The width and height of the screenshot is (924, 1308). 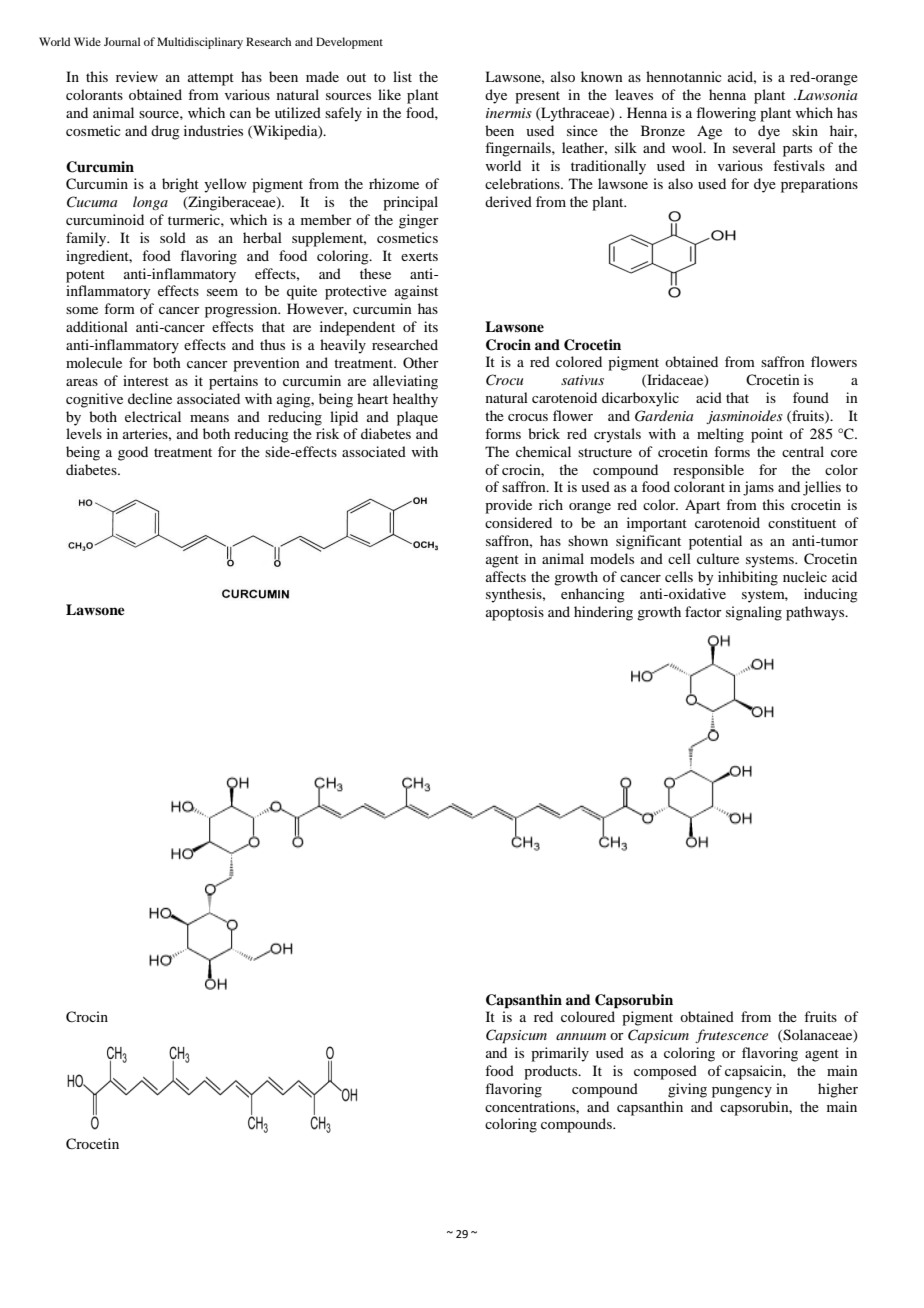 What do you see at coordinates (133, 453) in the screenshot?
I see `good` at bounding box center [133, 453].
